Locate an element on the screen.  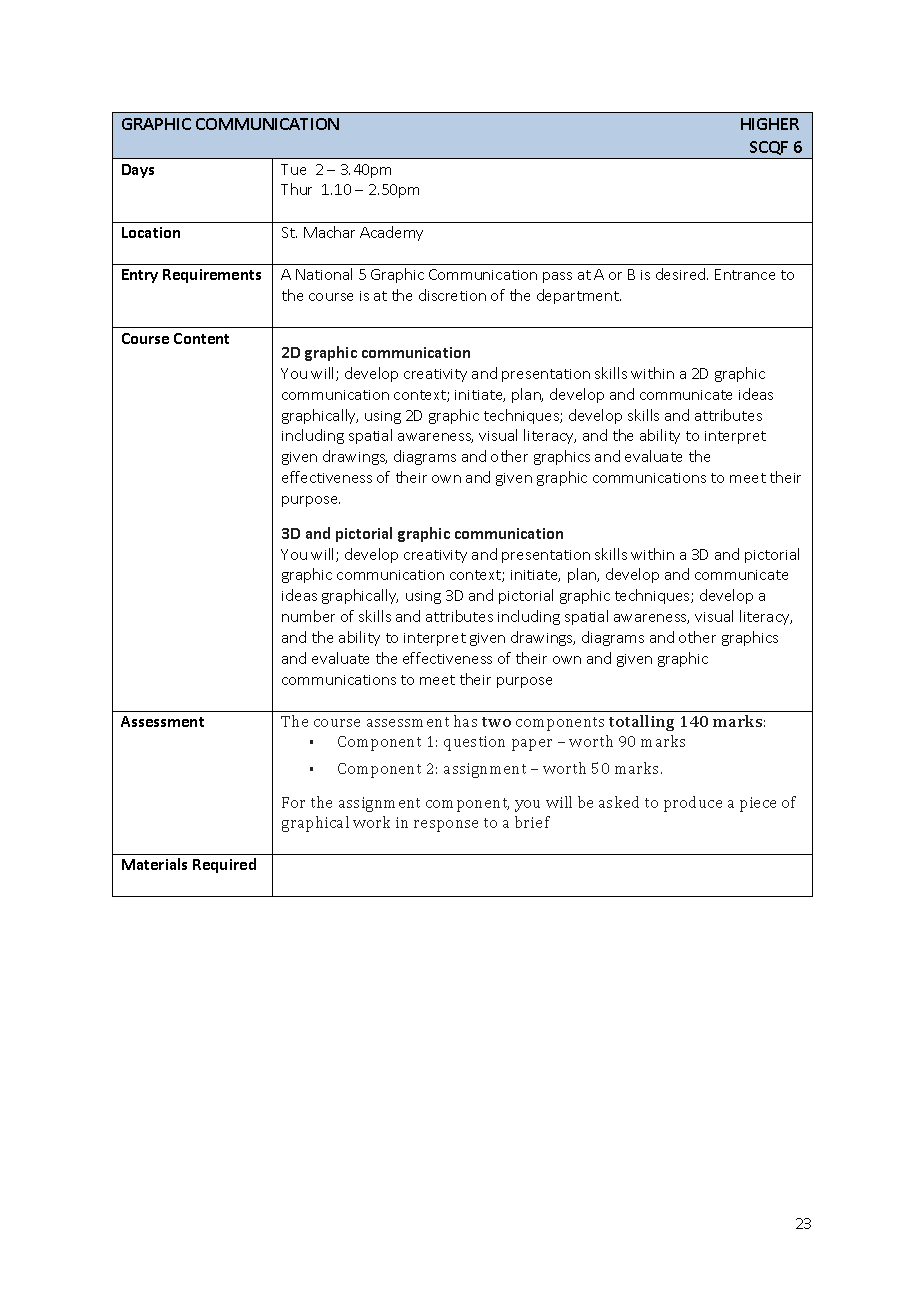
department is located at coordinates (579, 296).
